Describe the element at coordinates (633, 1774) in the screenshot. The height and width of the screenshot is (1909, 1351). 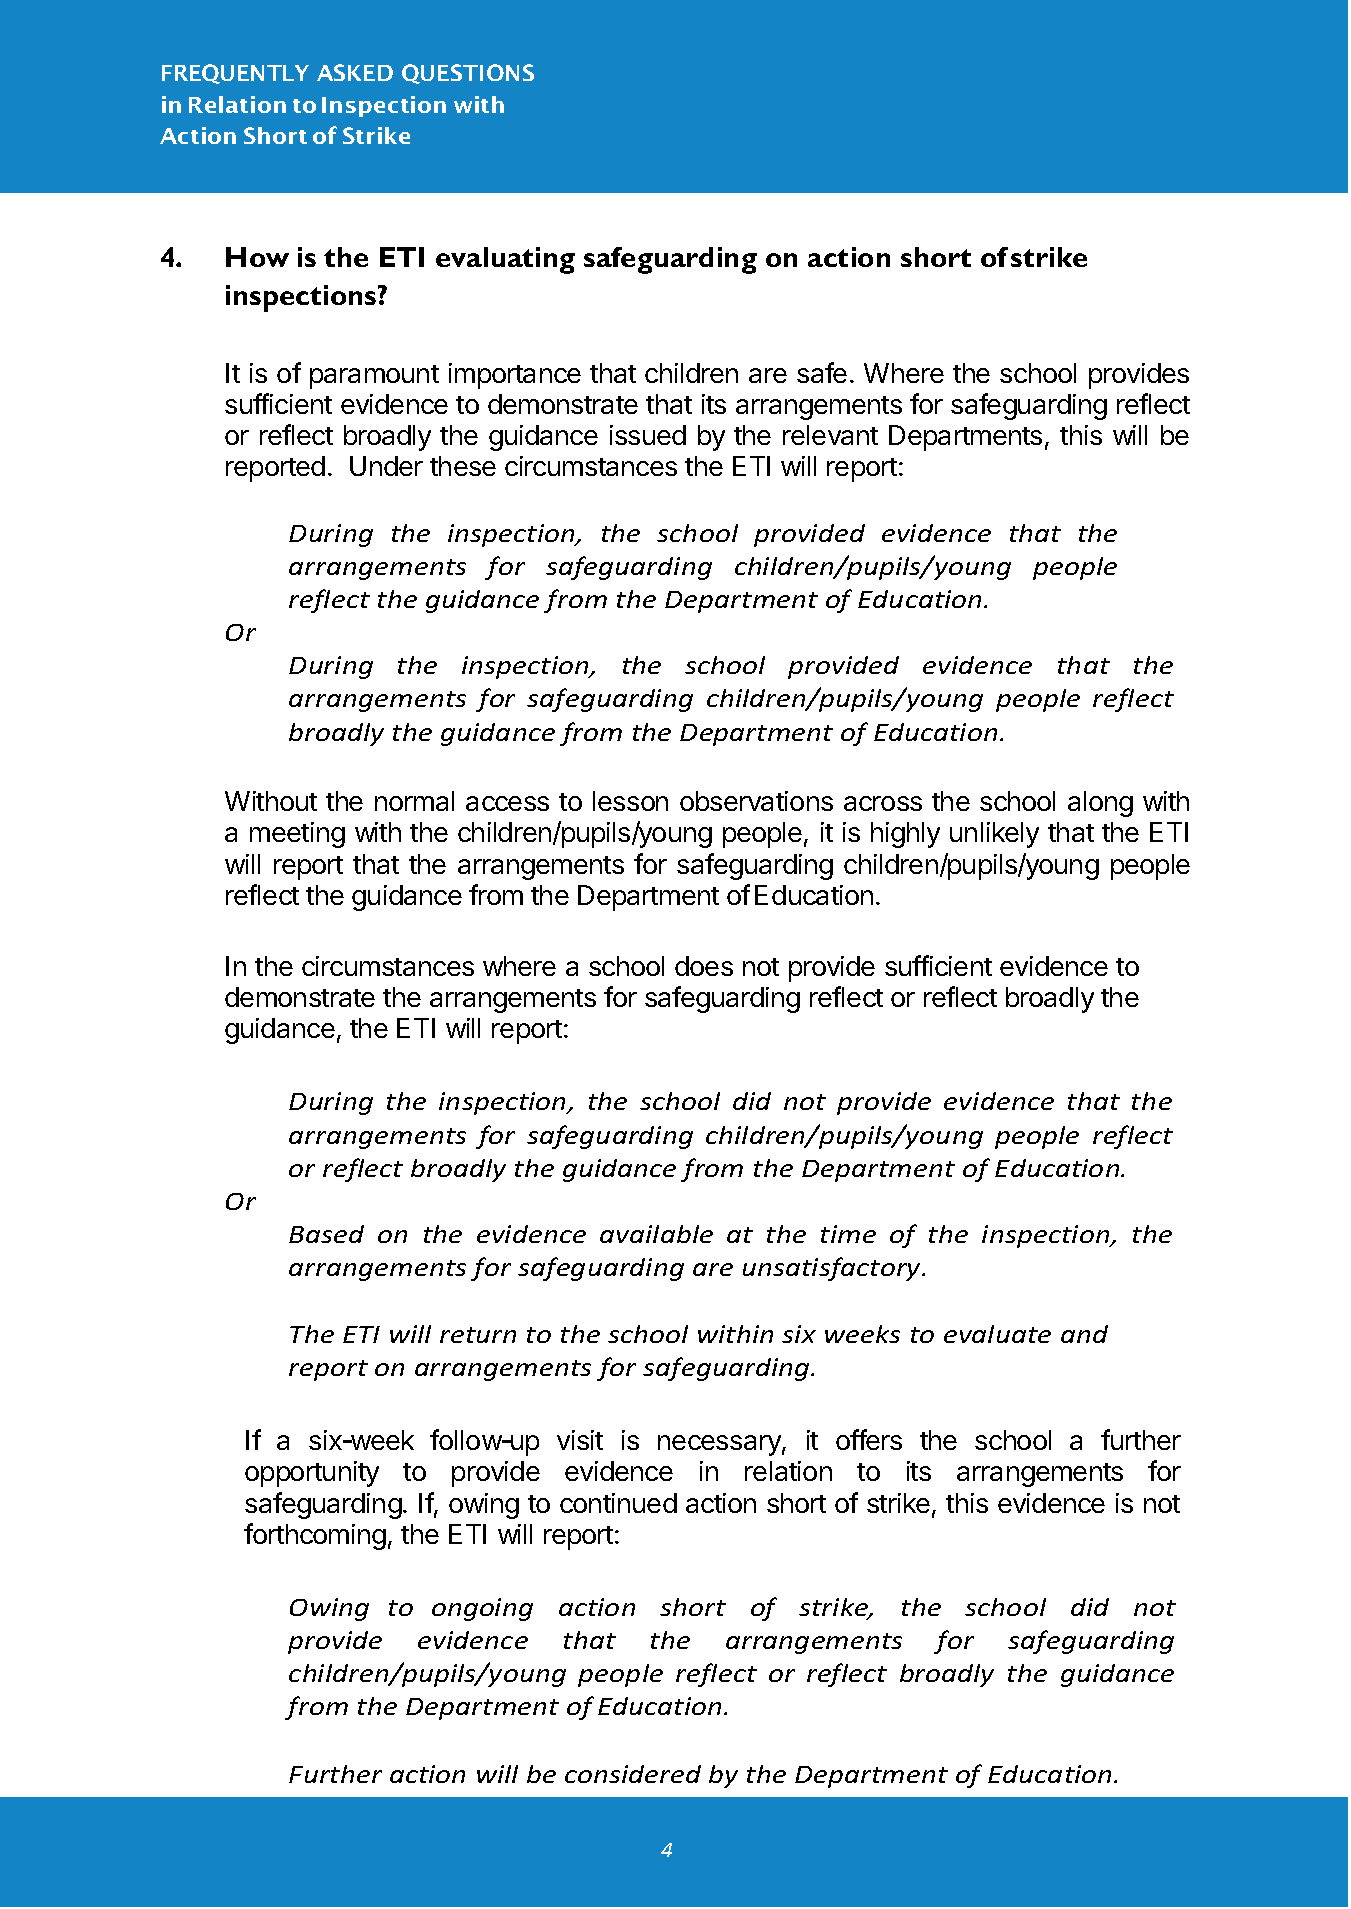
I see `considered` at that location.
